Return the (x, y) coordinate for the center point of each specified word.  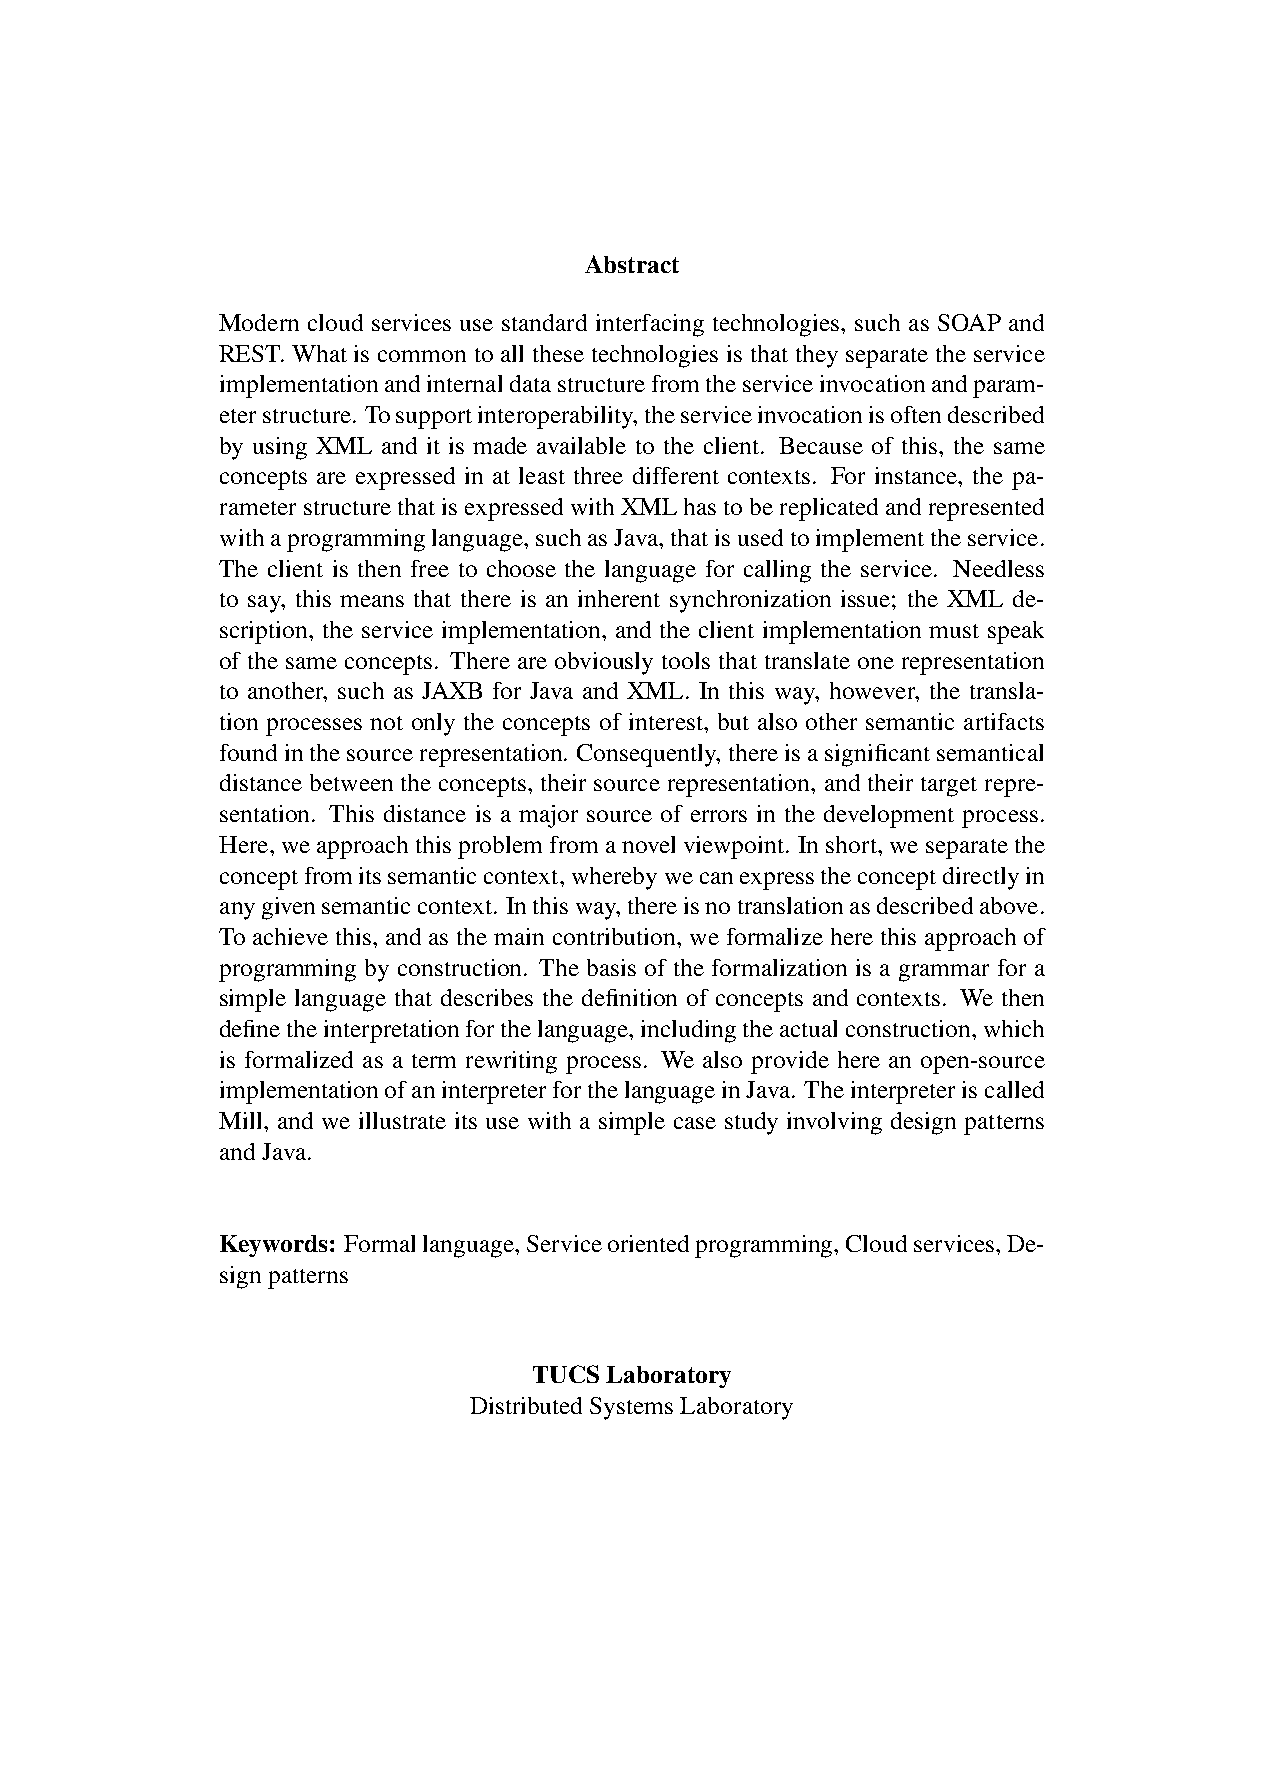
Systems (631, 1408)
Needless (998, 568)
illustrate (402, 1120)
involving (834, 1123)
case (695, 1123)
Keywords (273, 1246)
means (372, 601)
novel (648, 844)
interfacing (650, 325)
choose (521, 568)
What (319, 353)
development (889, 816)
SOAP (969, 322)
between (351, 782)
